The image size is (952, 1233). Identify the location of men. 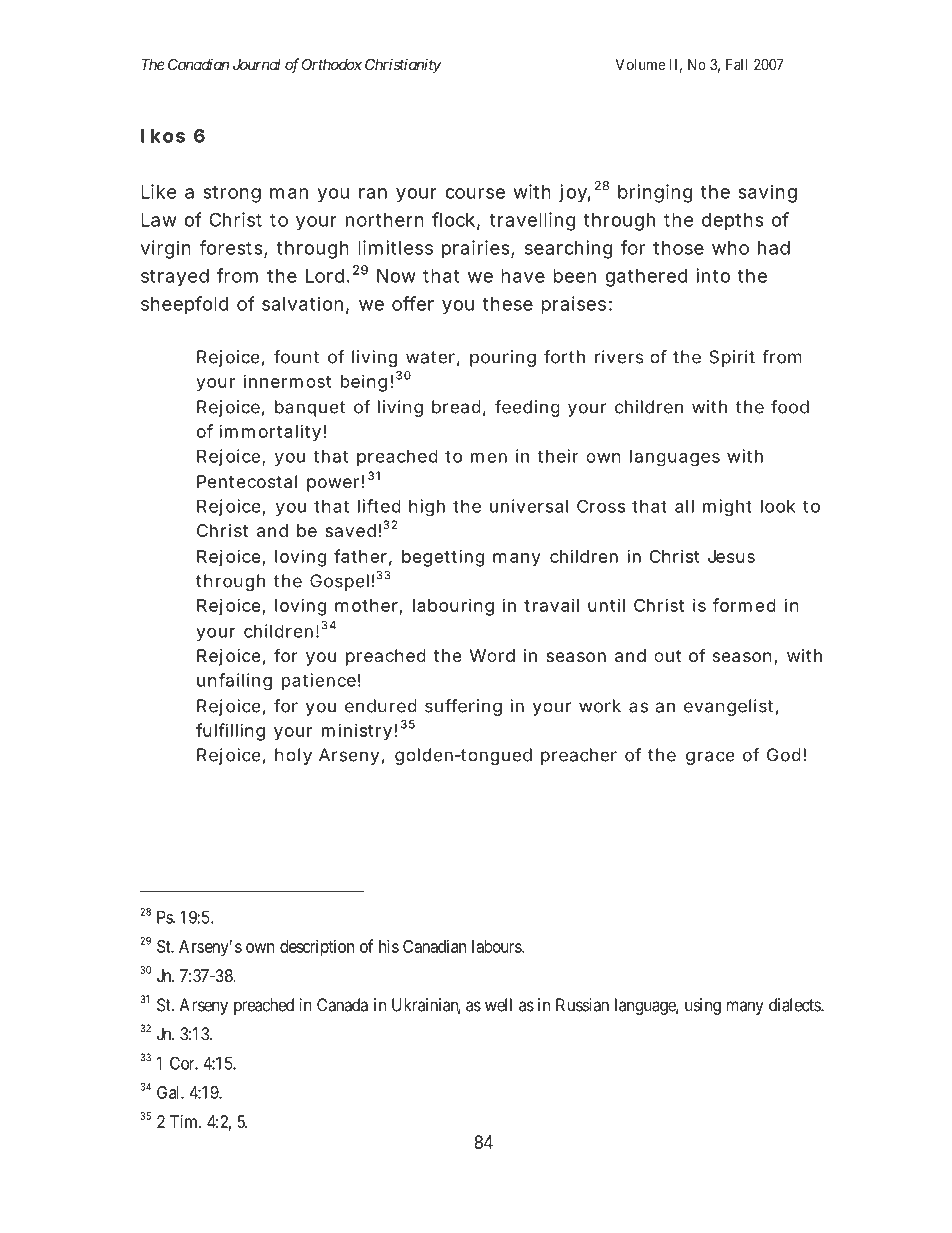
(489, 457).
